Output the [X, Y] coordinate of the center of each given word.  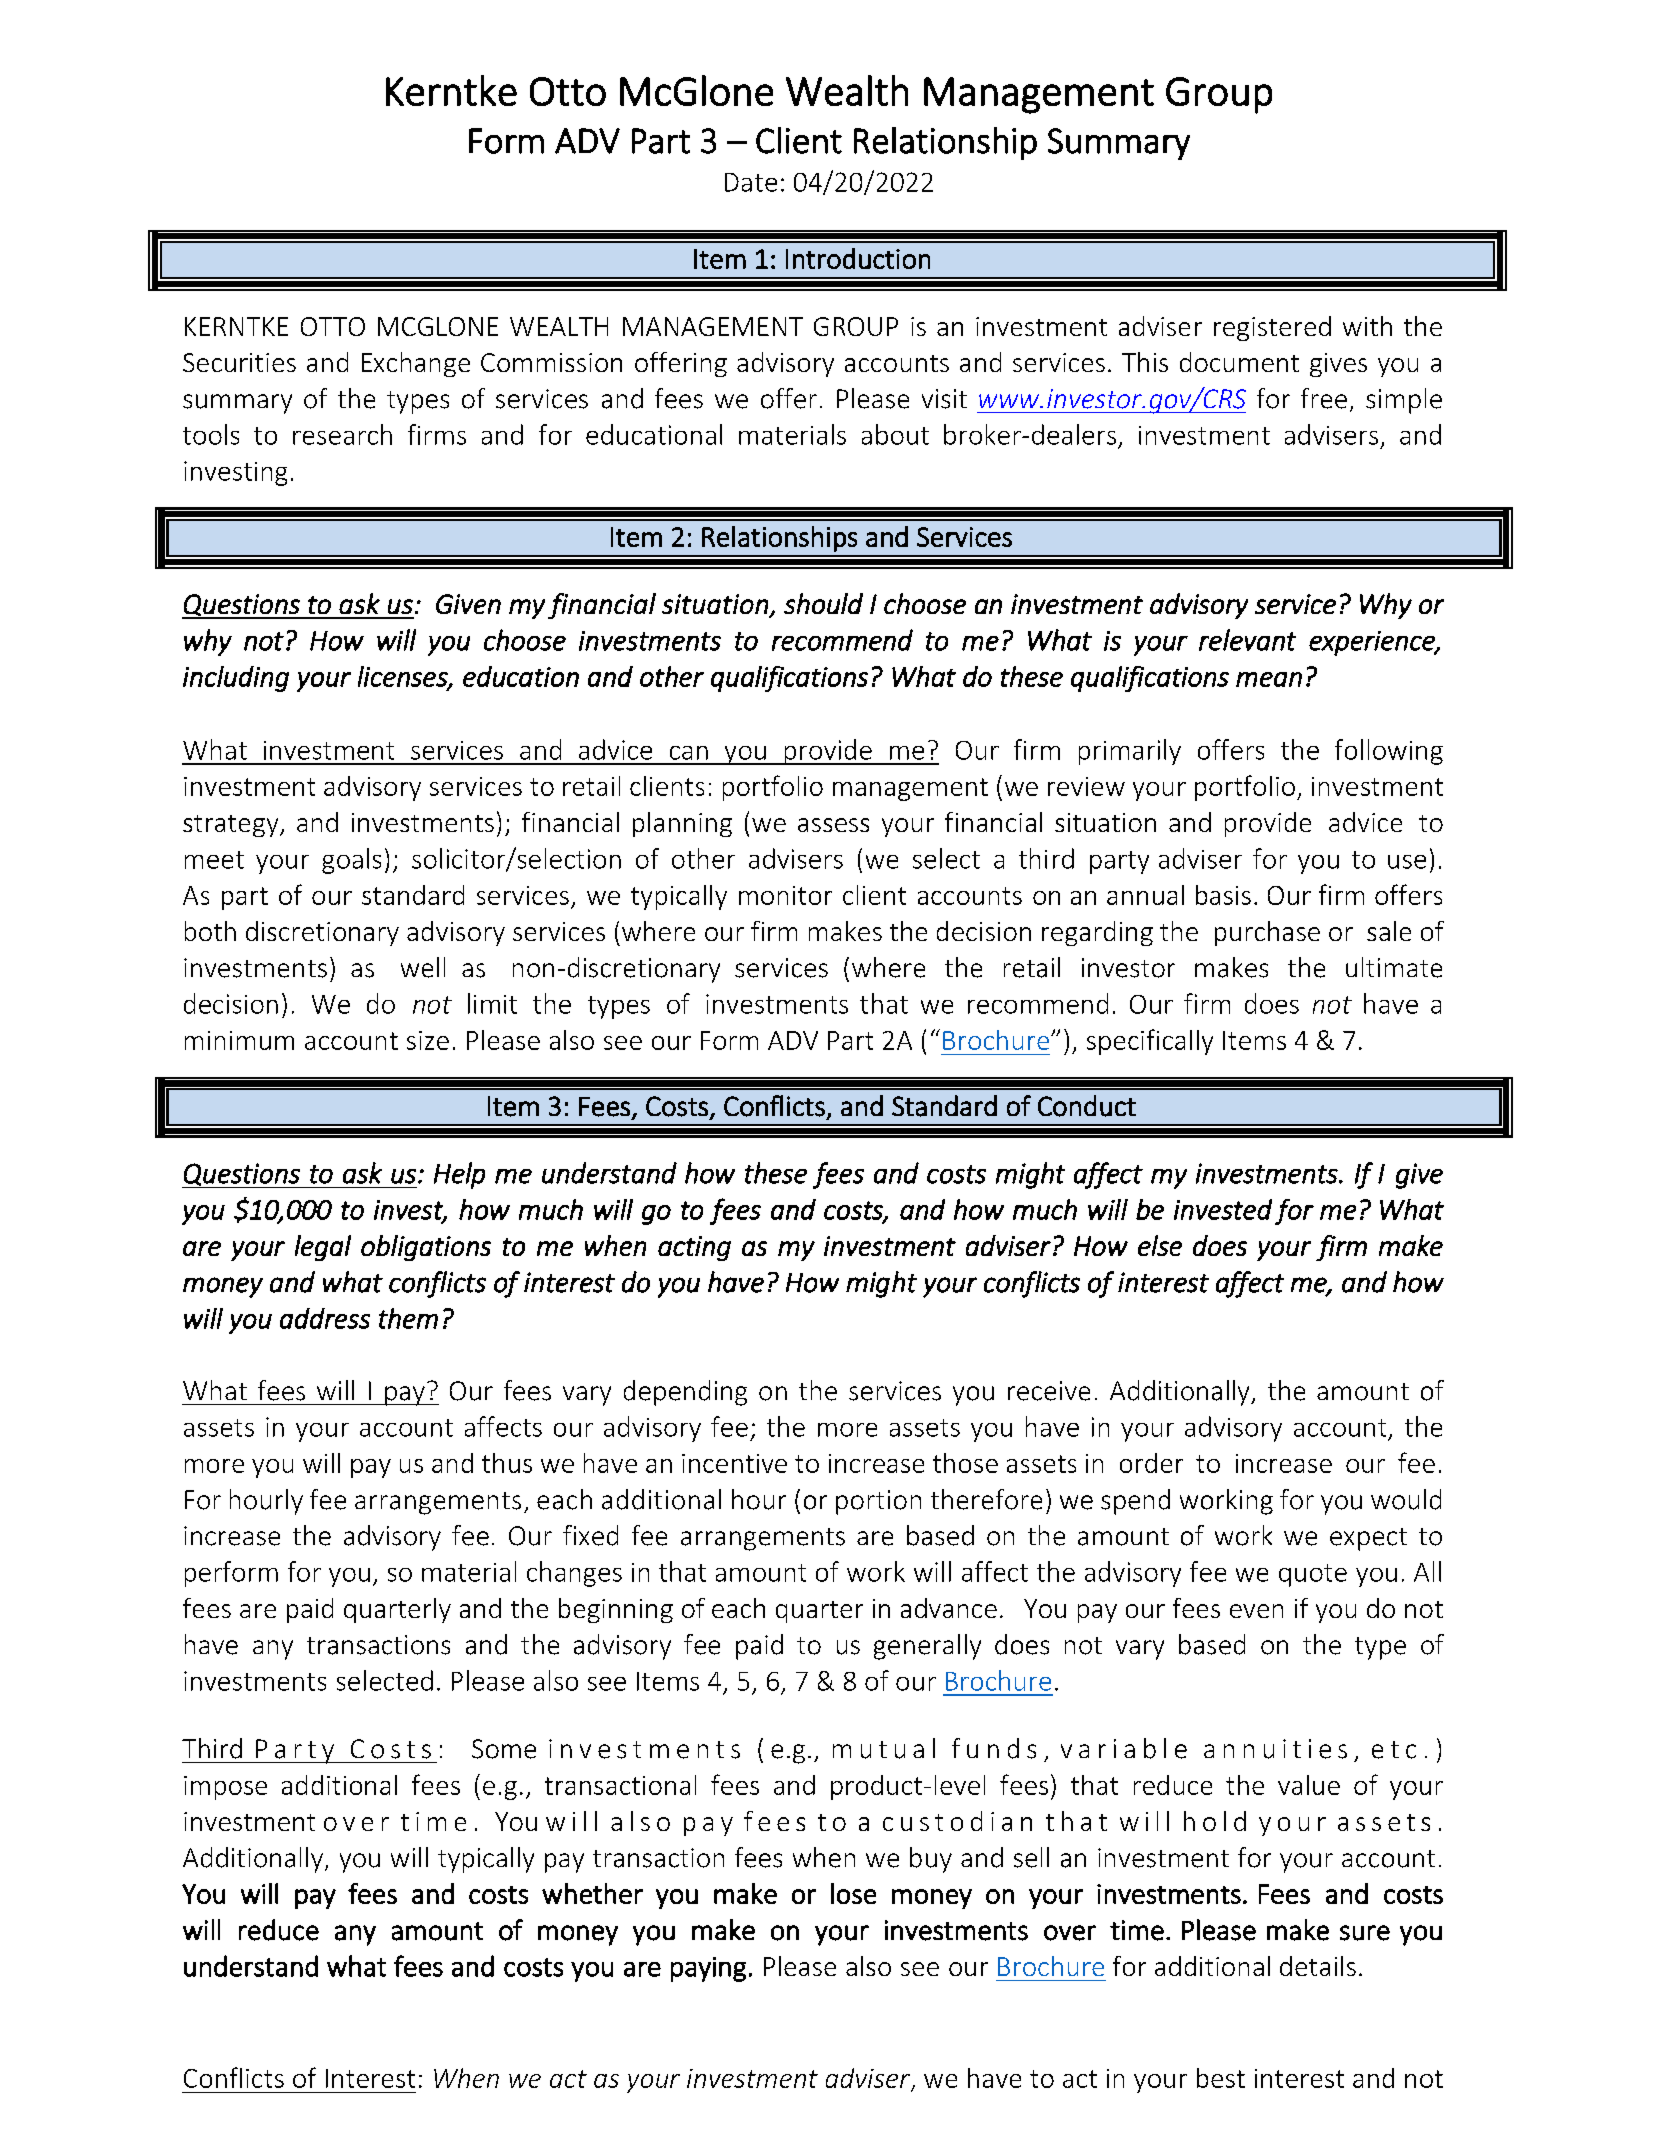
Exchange [416, 364]
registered [1272, 328]
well [423, 967]
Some [504, 1749]
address [325, 1318]
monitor [785, 895]
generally [927, 1647]
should [823, 603]
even [1256, 1611]
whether [592, 1893]
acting [694, 1248]
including [236, 679]
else [1160, 1245]
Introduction [858, 258]
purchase [1267, 933]
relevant [1247, 640]
